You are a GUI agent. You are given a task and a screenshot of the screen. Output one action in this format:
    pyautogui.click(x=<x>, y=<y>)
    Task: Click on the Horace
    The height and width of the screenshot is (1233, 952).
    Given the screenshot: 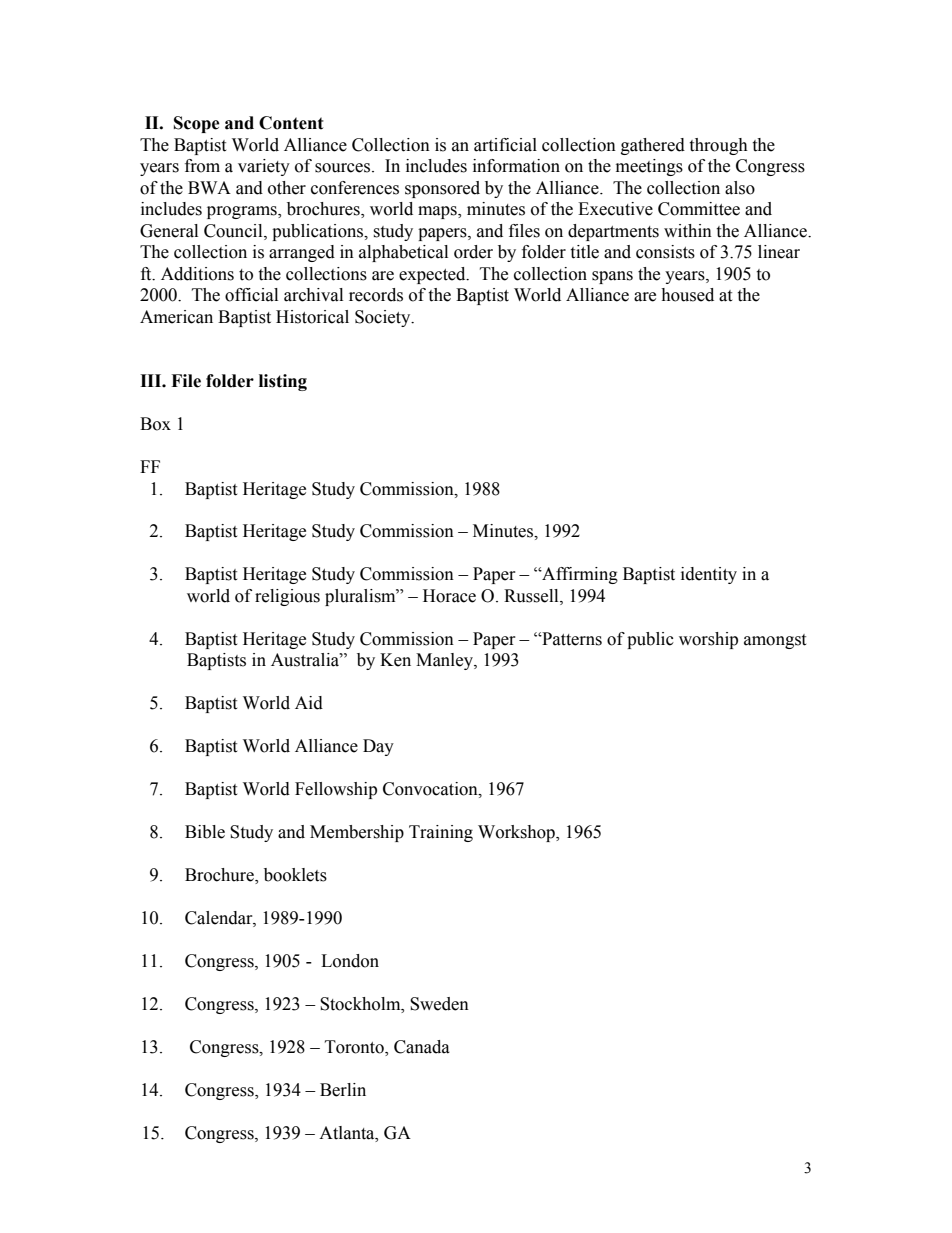 What is the action you would take?
    pyautogui.click(x=449, y=596)
